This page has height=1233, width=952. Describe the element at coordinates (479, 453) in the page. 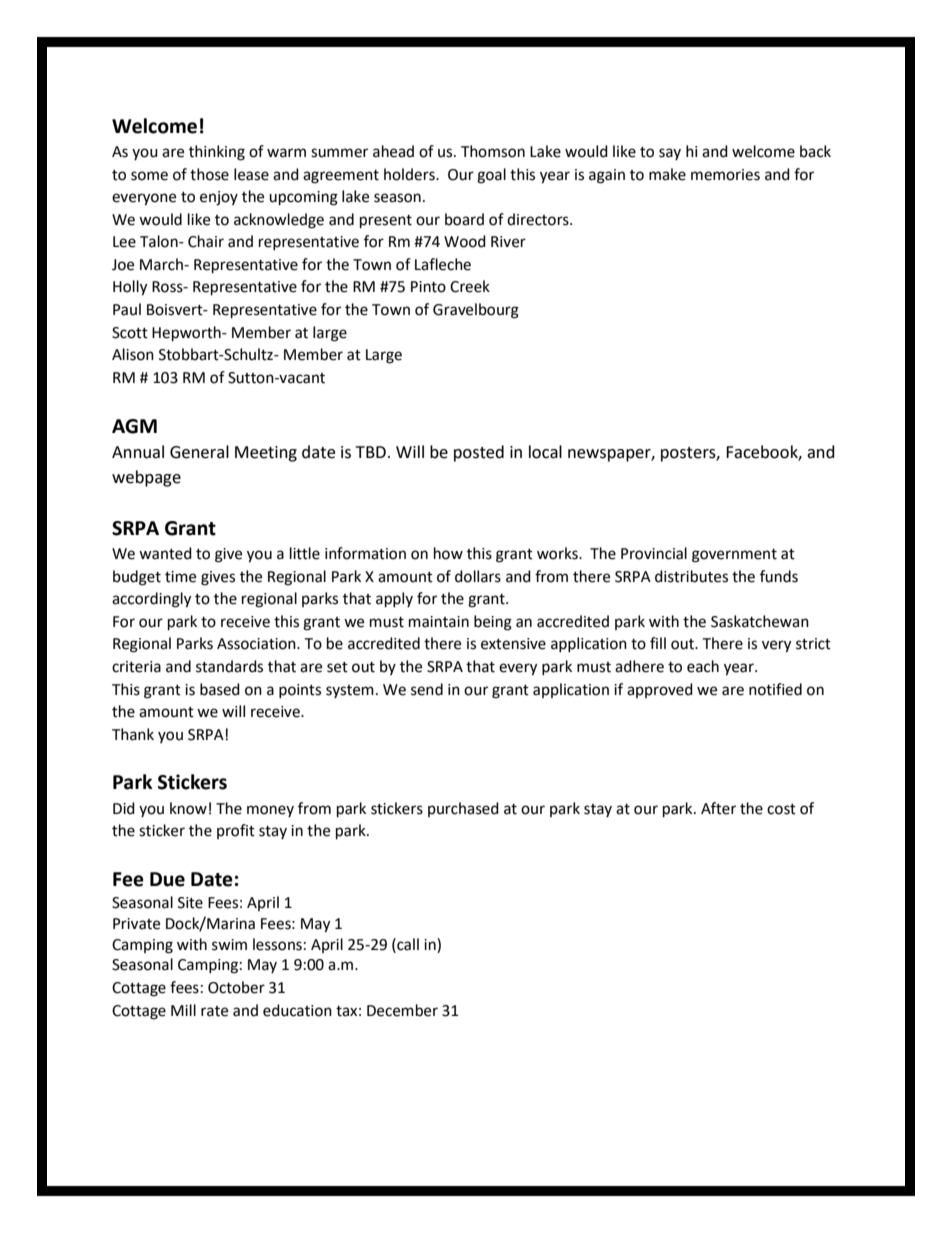

I see `posted` at that location.
